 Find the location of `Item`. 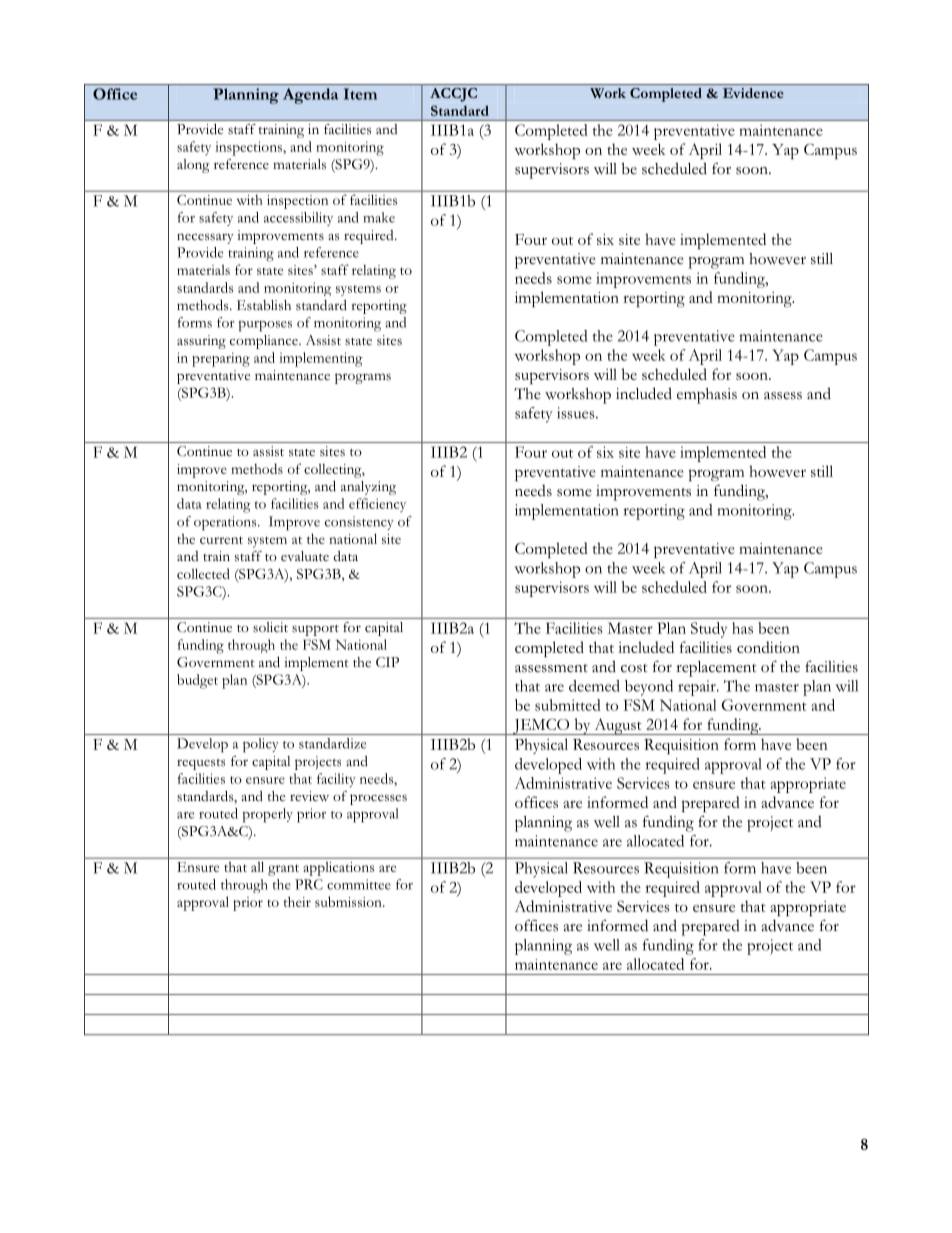

Item is located at coordinates (360, 94).
